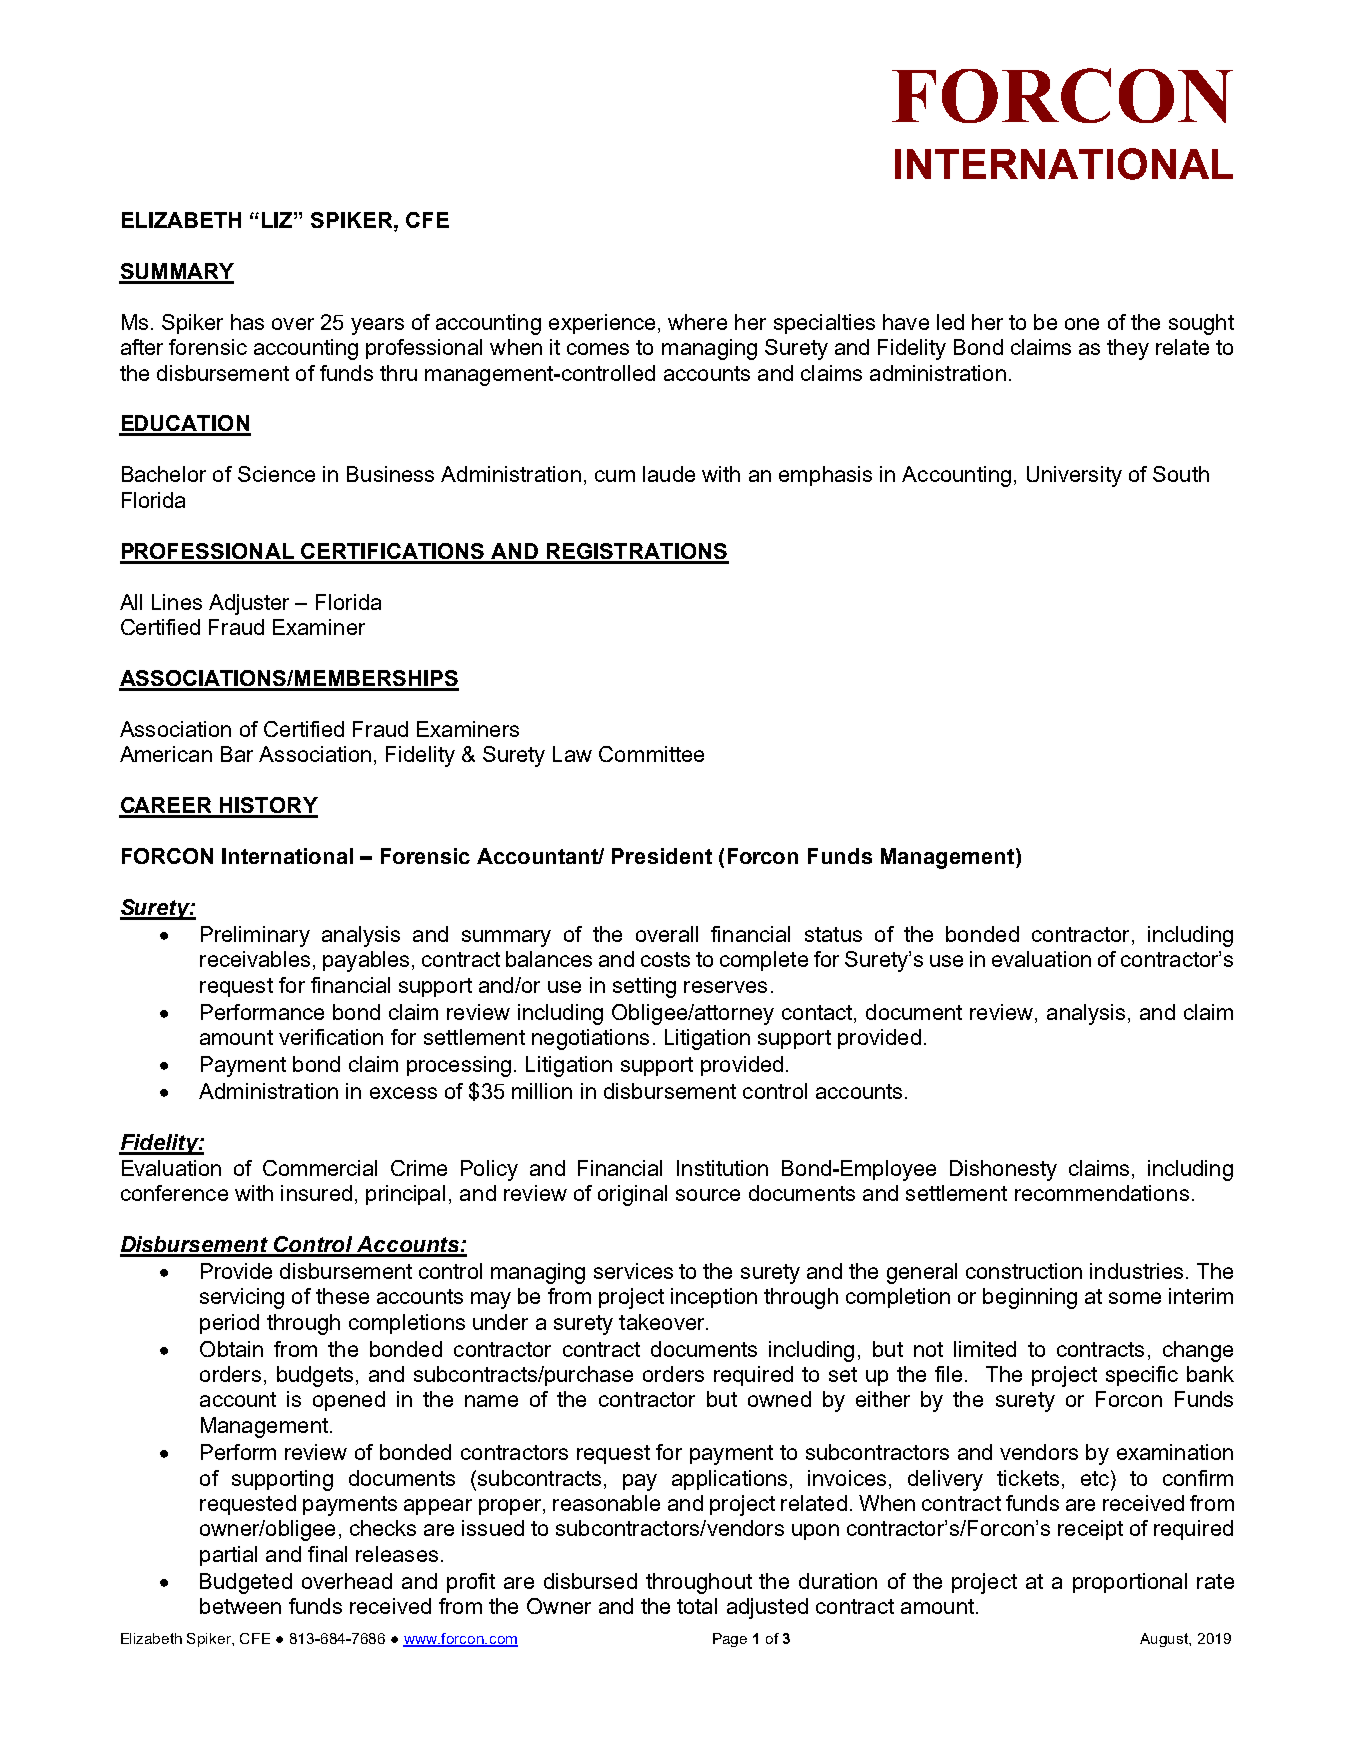 The height and width of the page is (1753, 1355). I want to click on Committee, so click(651, 754).
